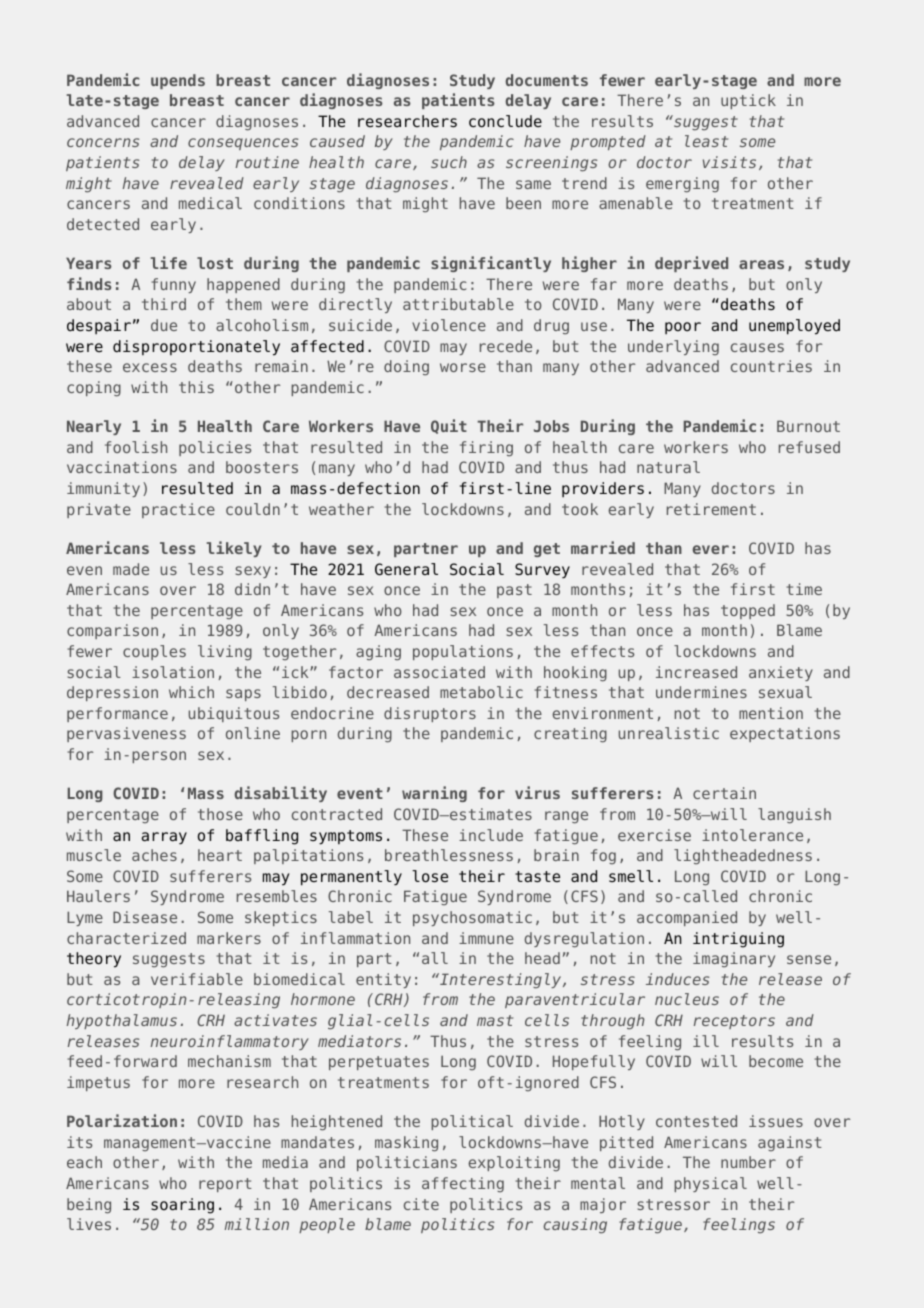 The height and width of the page is (1308, 924). Describe the element at coordinates (182, 1206) in the page. I see `soaring` at that location.
